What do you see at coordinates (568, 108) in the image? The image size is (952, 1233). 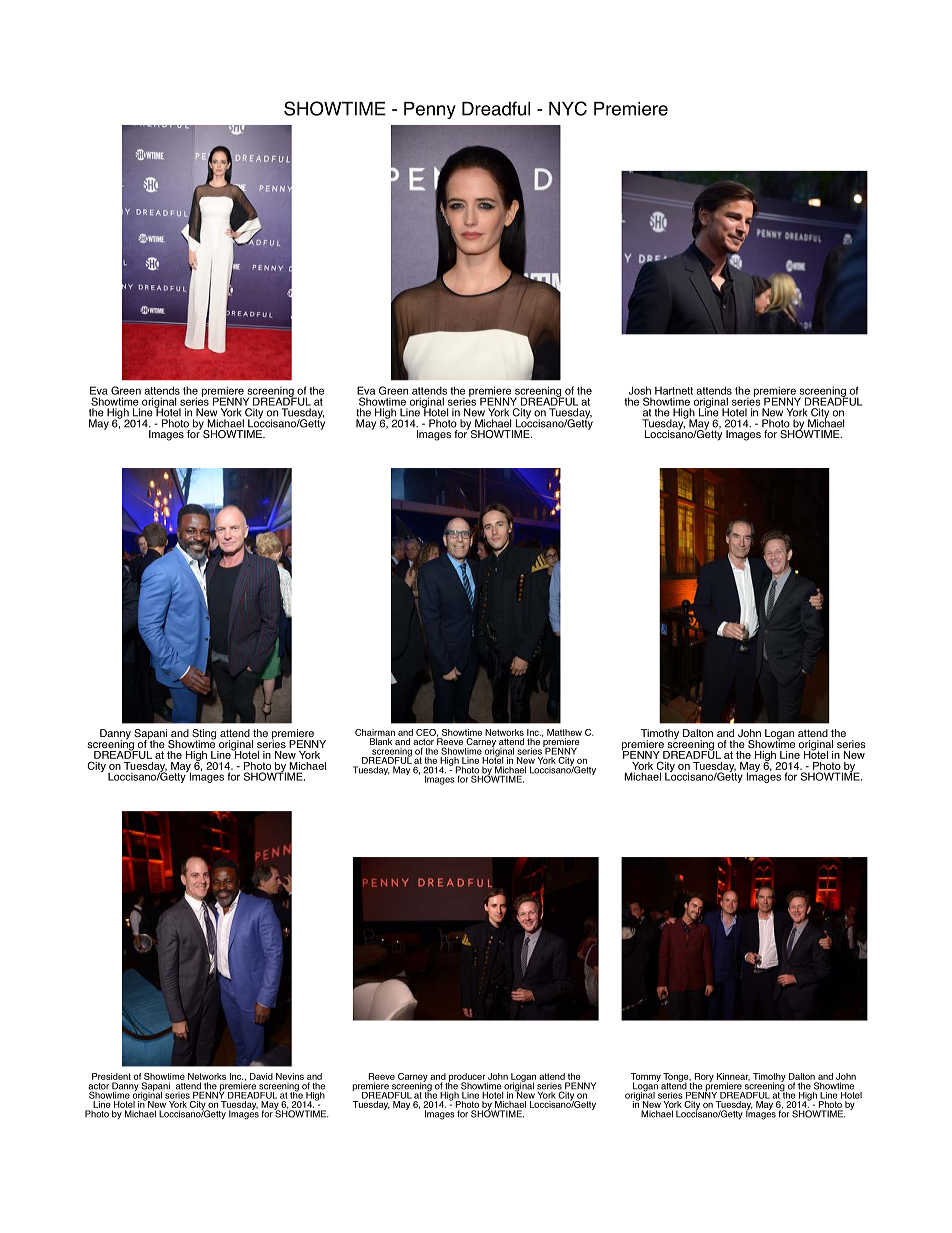 I see `NYC` at bounding box center [568, 108].
